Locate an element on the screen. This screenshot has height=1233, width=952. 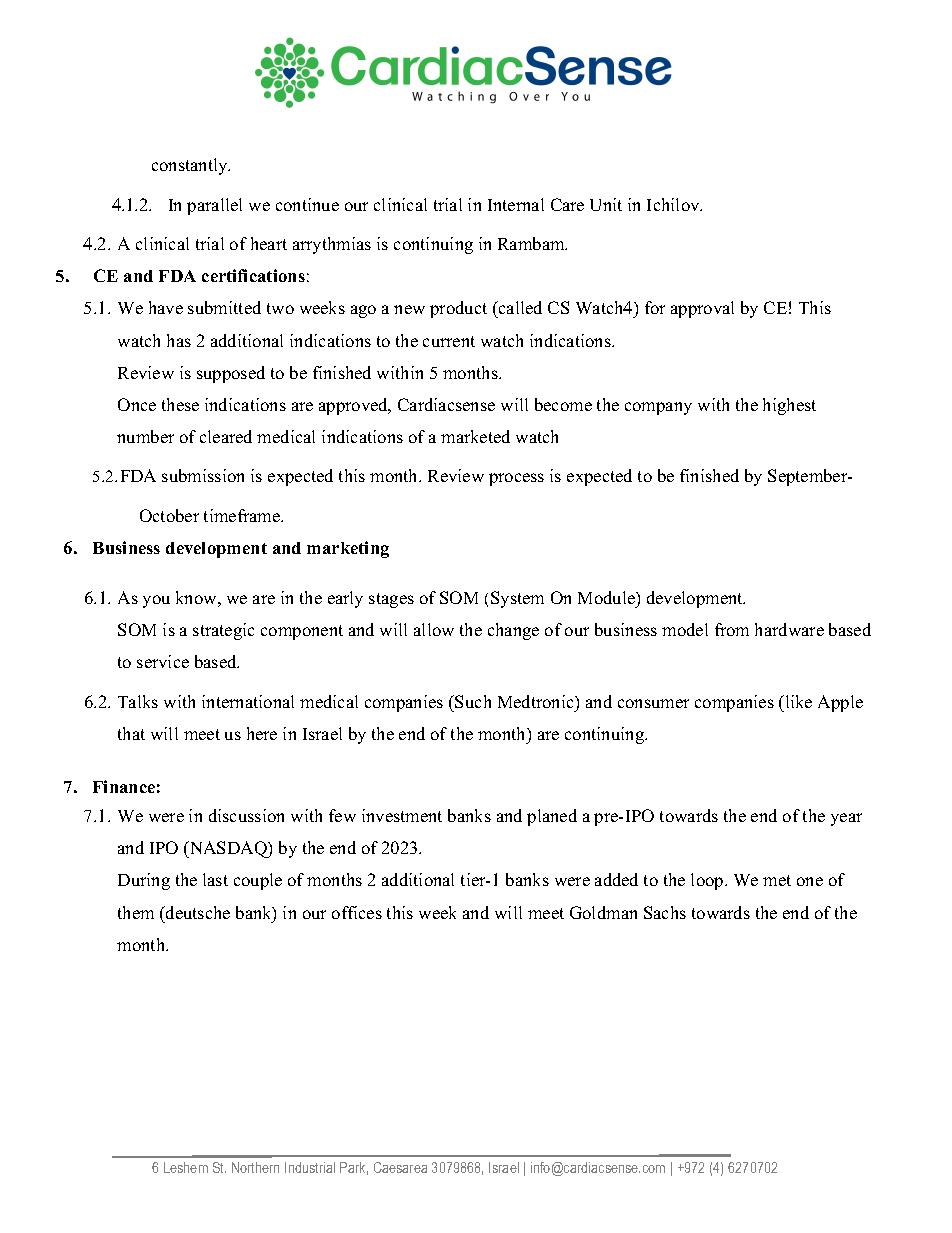
Caesarea is located at coordinates (400, 1167).
